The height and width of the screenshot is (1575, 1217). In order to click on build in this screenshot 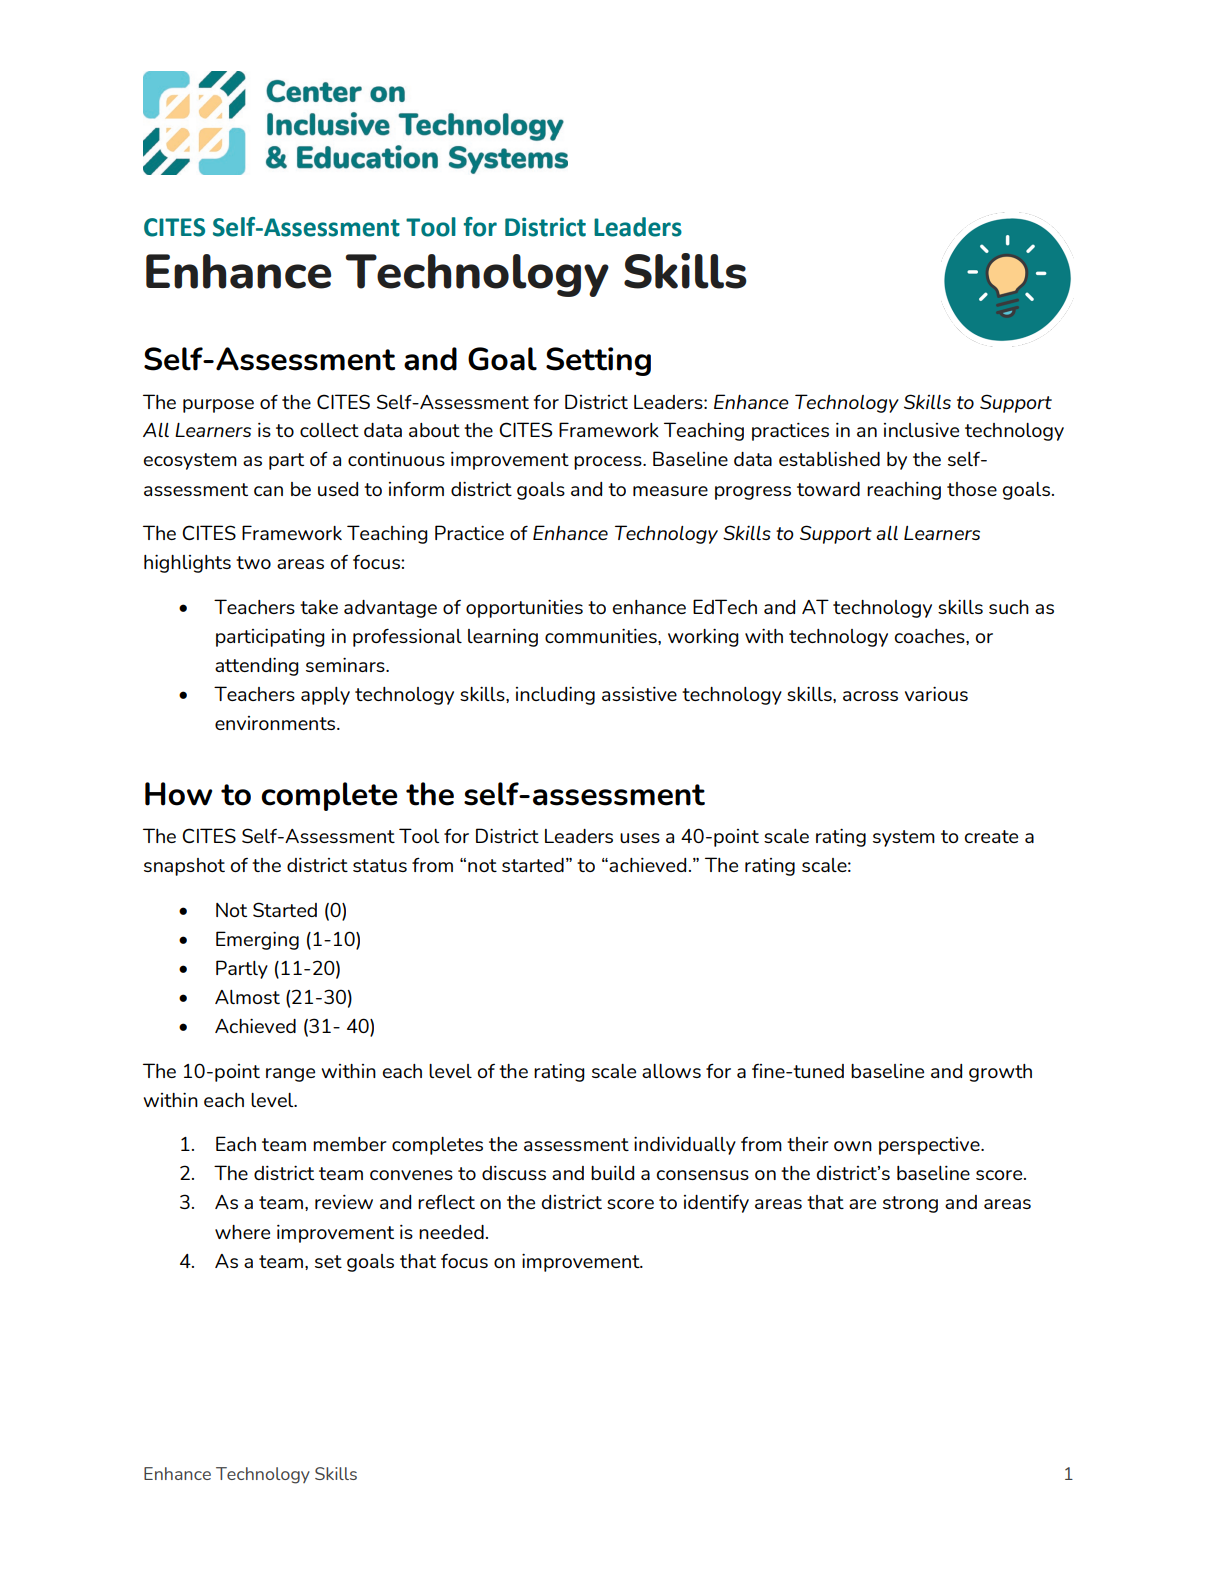, I will do `click(612, 1173)`.
